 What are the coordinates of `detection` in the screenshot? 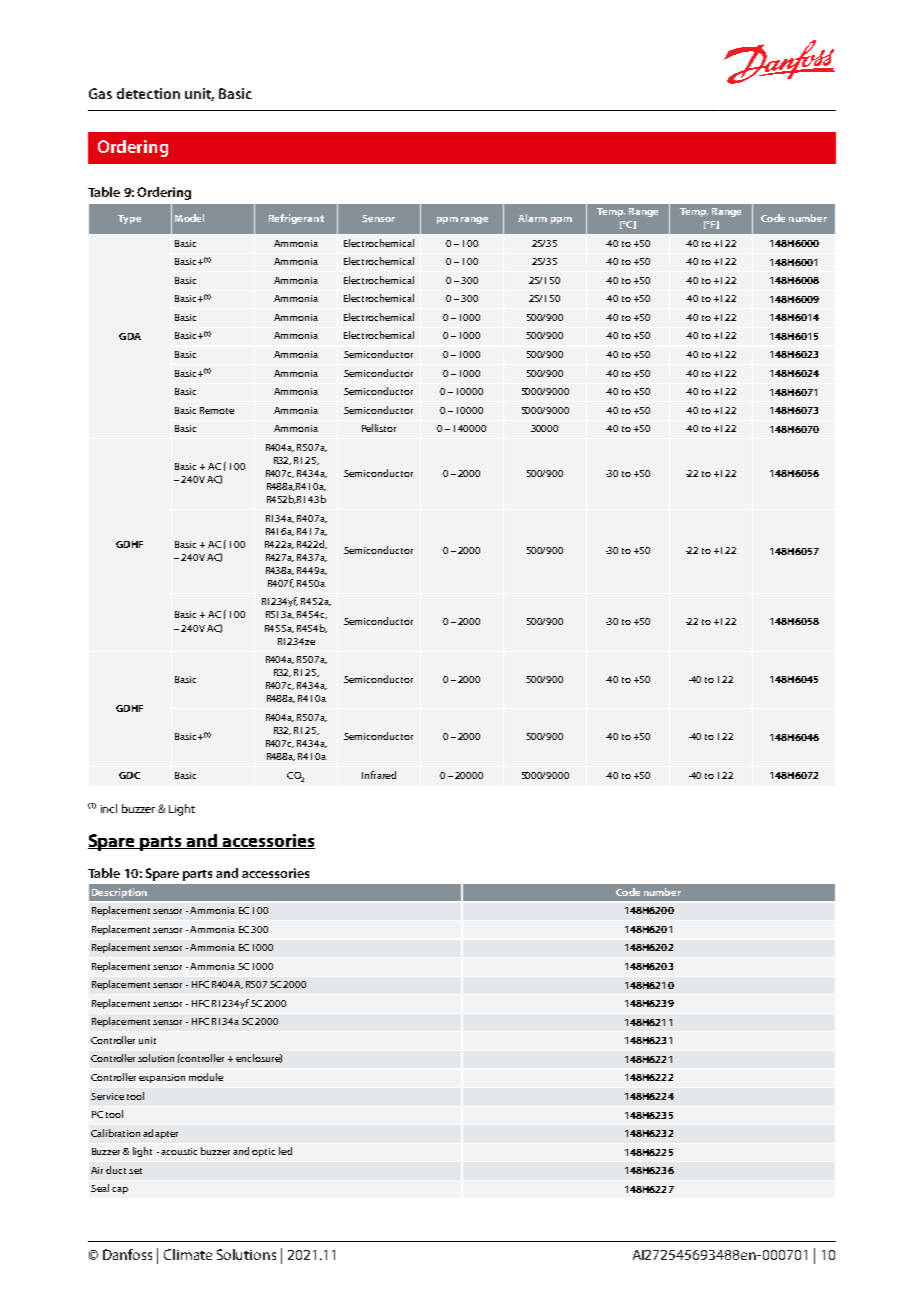 It's located at (148, 93).
